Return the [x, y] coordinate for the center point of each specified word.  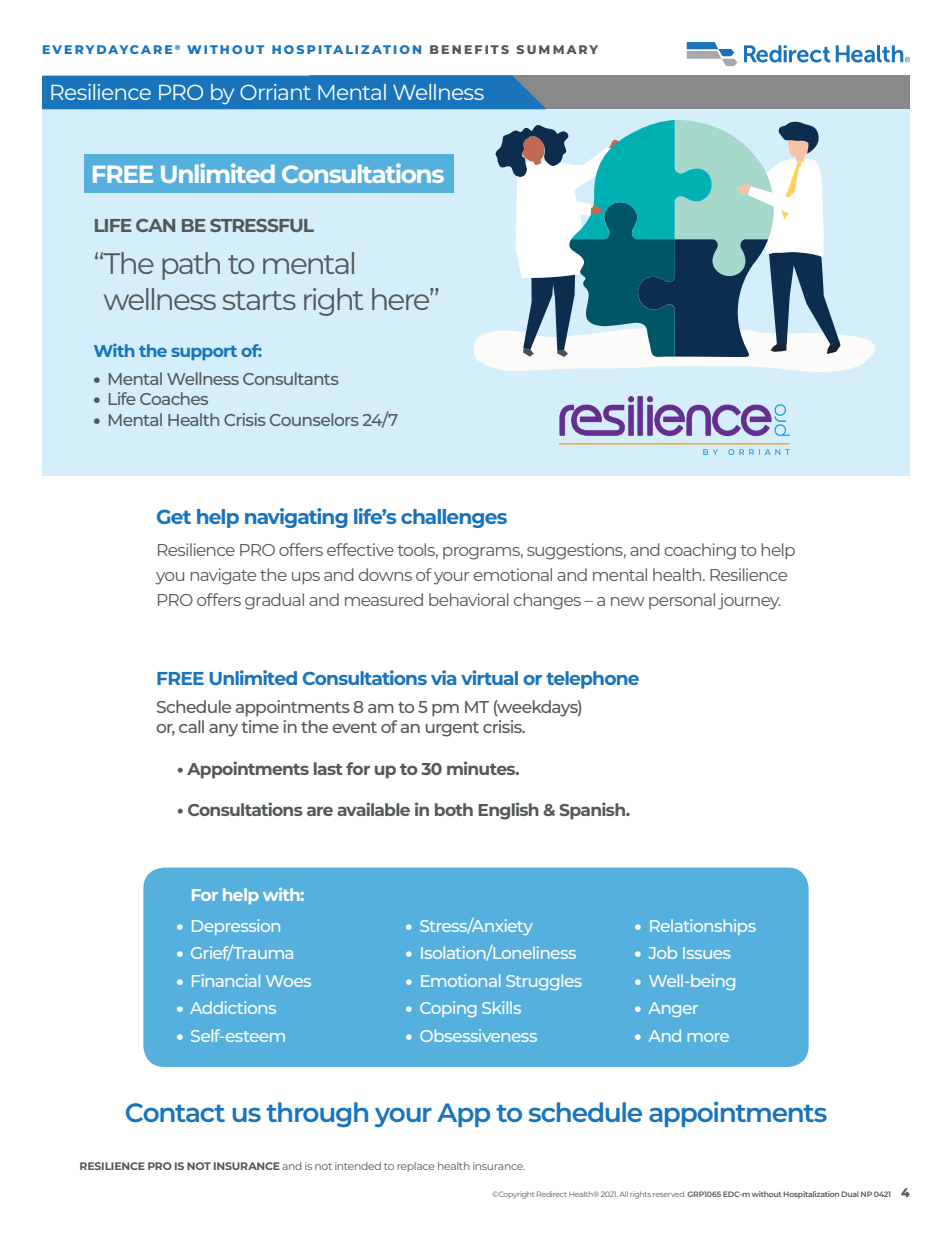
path [191, 266]
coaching [700, 551]
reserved [669, 1194]
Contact [175, 1112]
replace [416, 1167]
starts [259, 300]
